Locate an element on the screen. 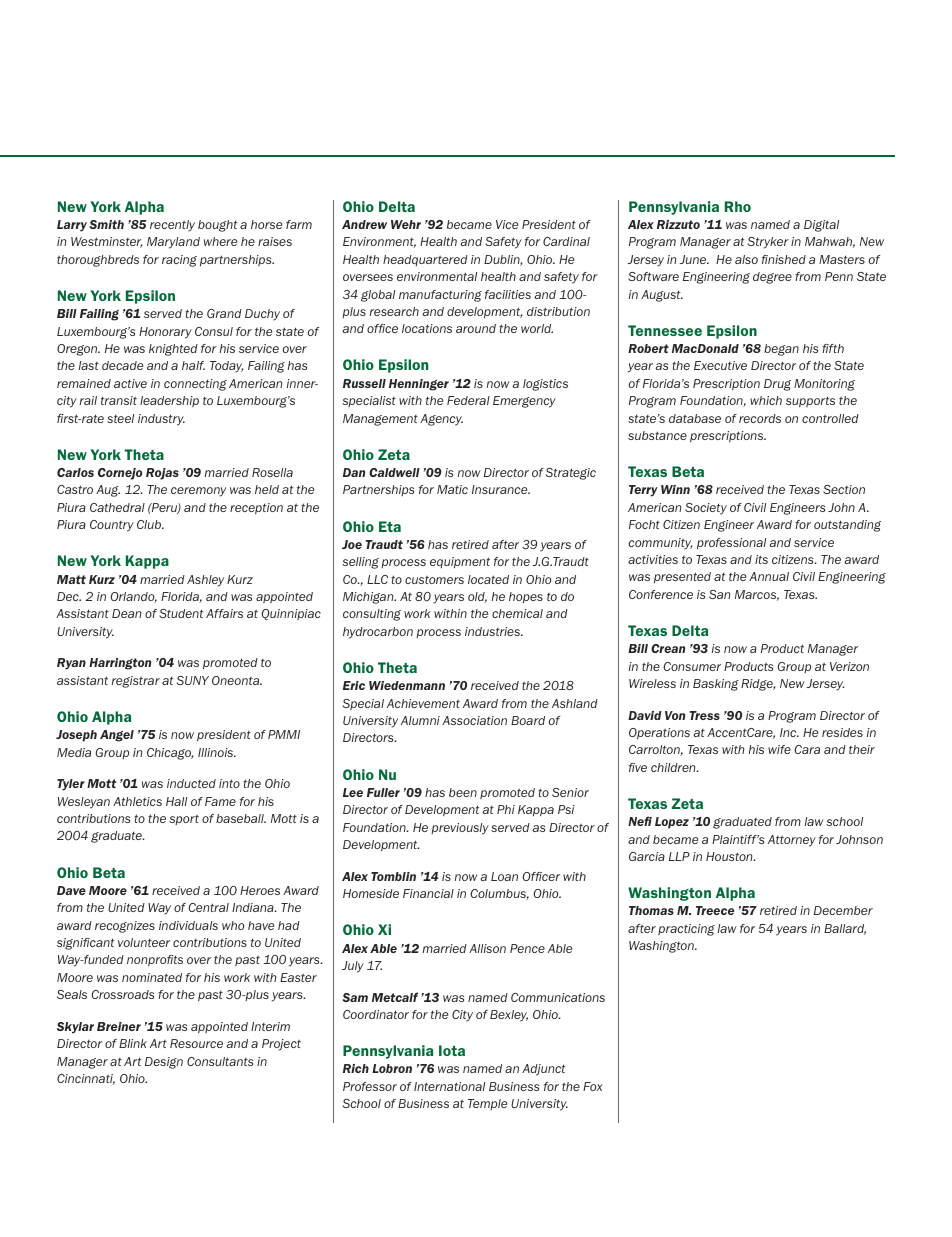 The width and height of the screenshot is (952, 1237). Stryker is located at coordinates (768, 243).
